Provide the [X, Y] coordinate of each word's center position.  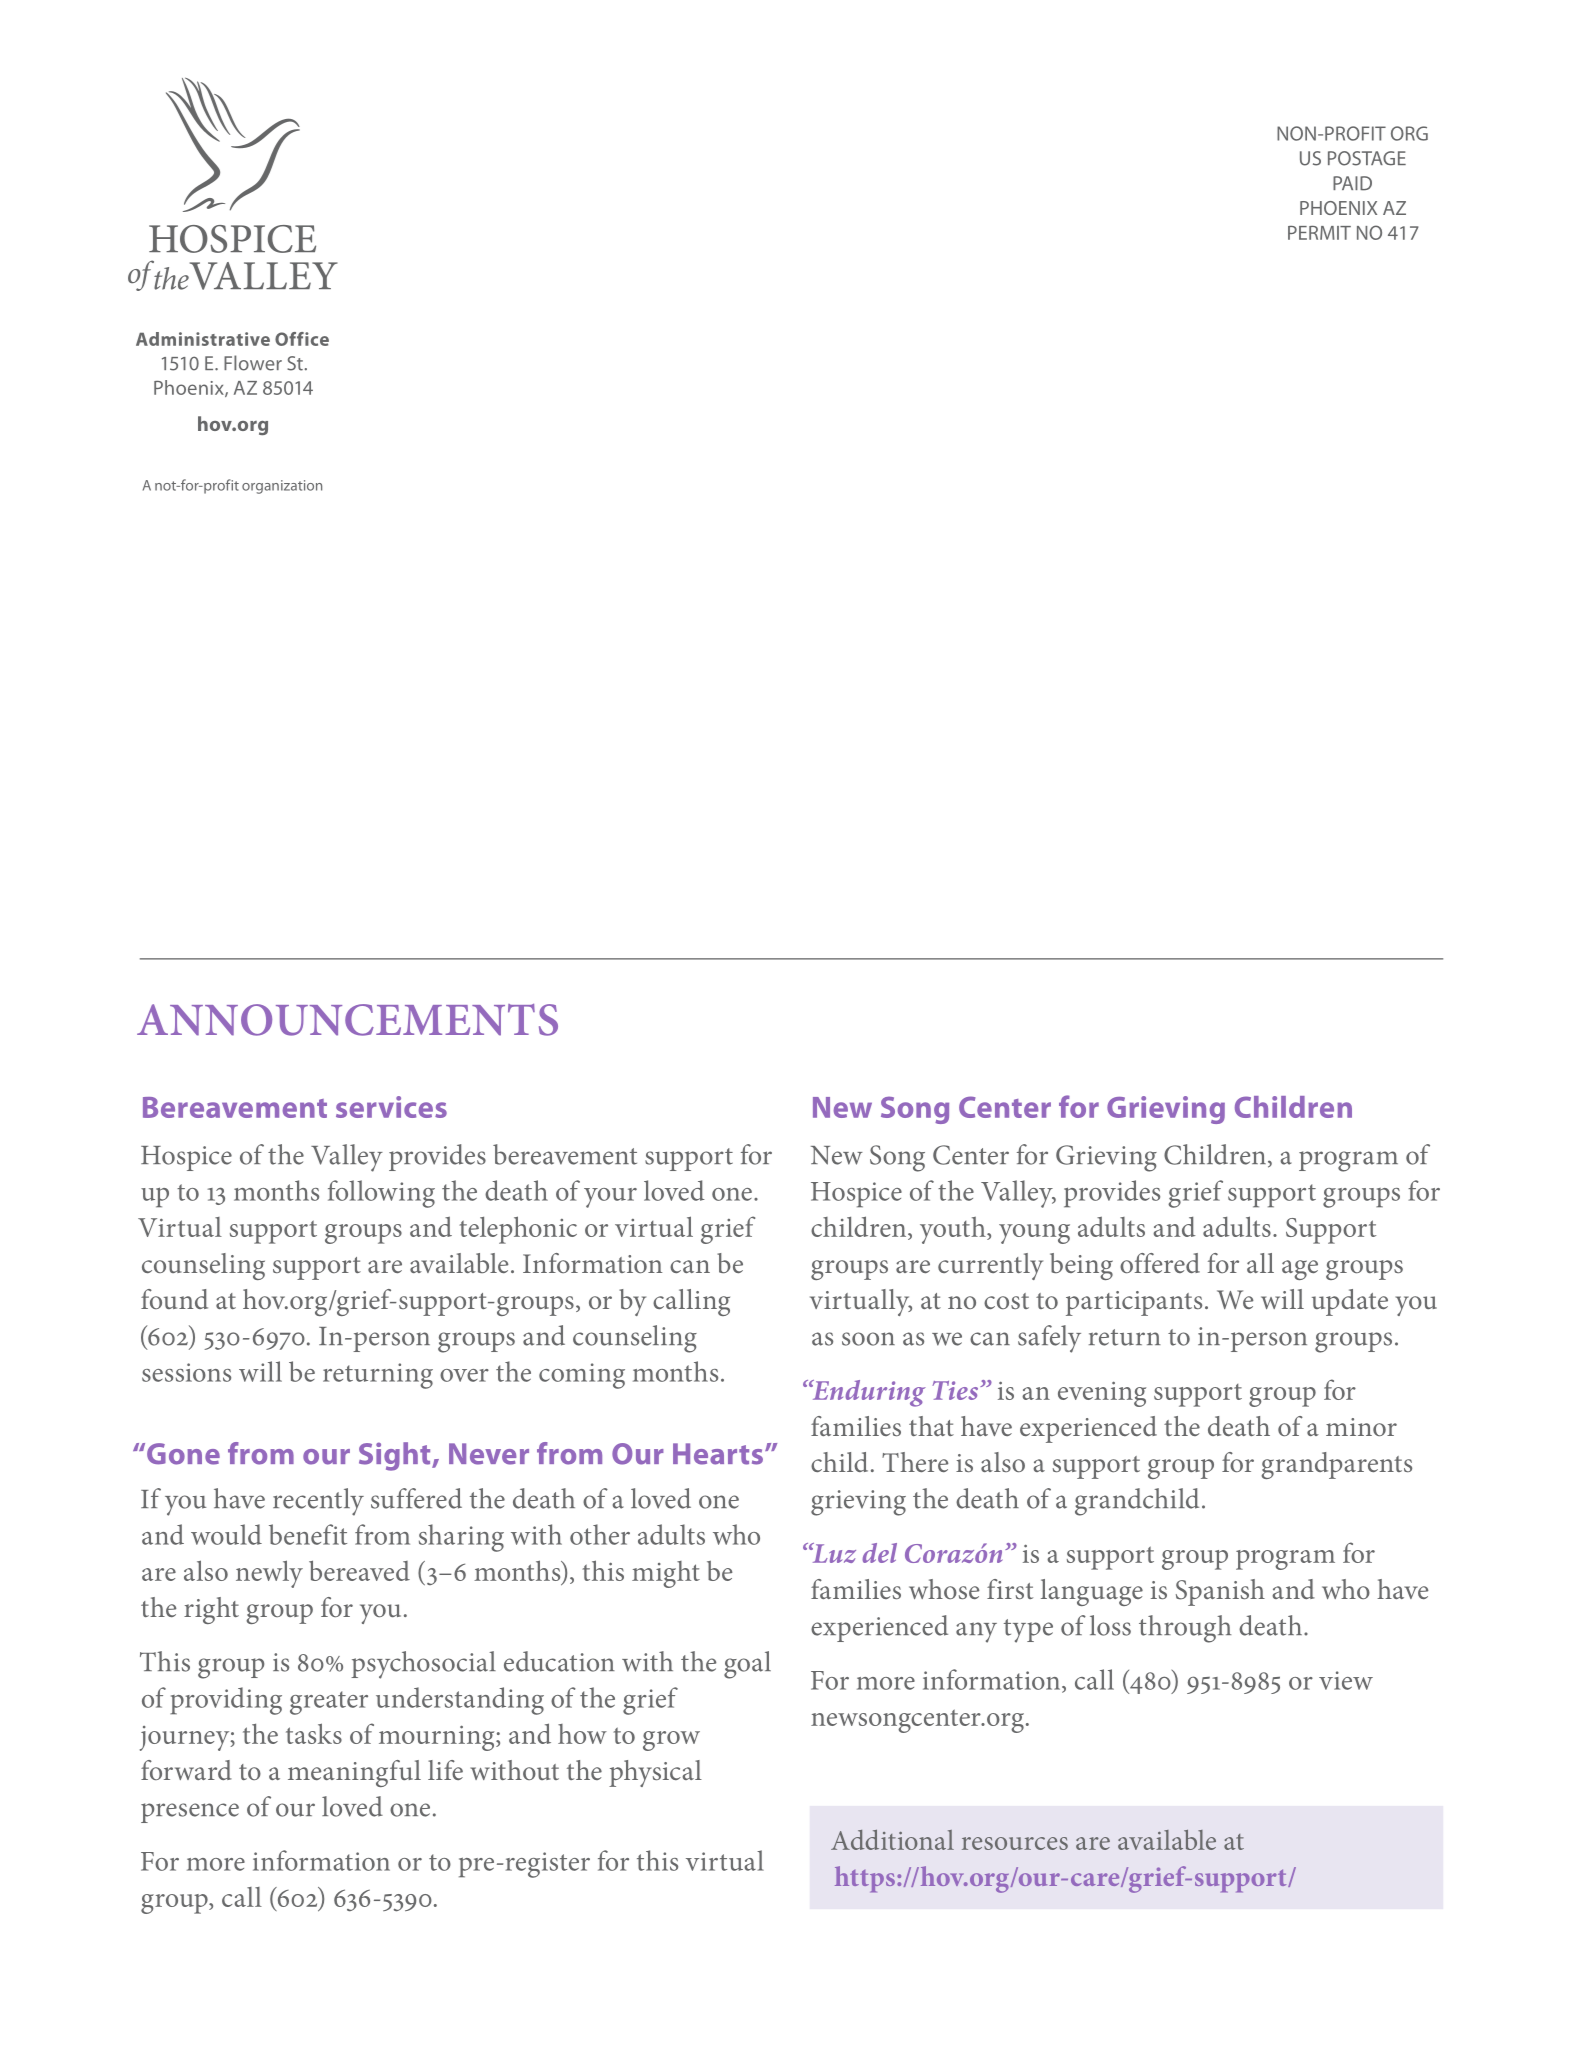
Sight [396, 1456]
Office [302, 339]
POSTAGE [1367, 158]
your [610, 1198]
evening [1102, 1394]
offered [1160, 1263]
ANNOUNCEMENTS [347, 1020]
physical [655, 1773]
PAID [1352, 183]
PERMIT [1319, 233]
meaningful [354, 1773]
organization [282, 487]
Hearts [718, 1454]
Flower [253, 363]
